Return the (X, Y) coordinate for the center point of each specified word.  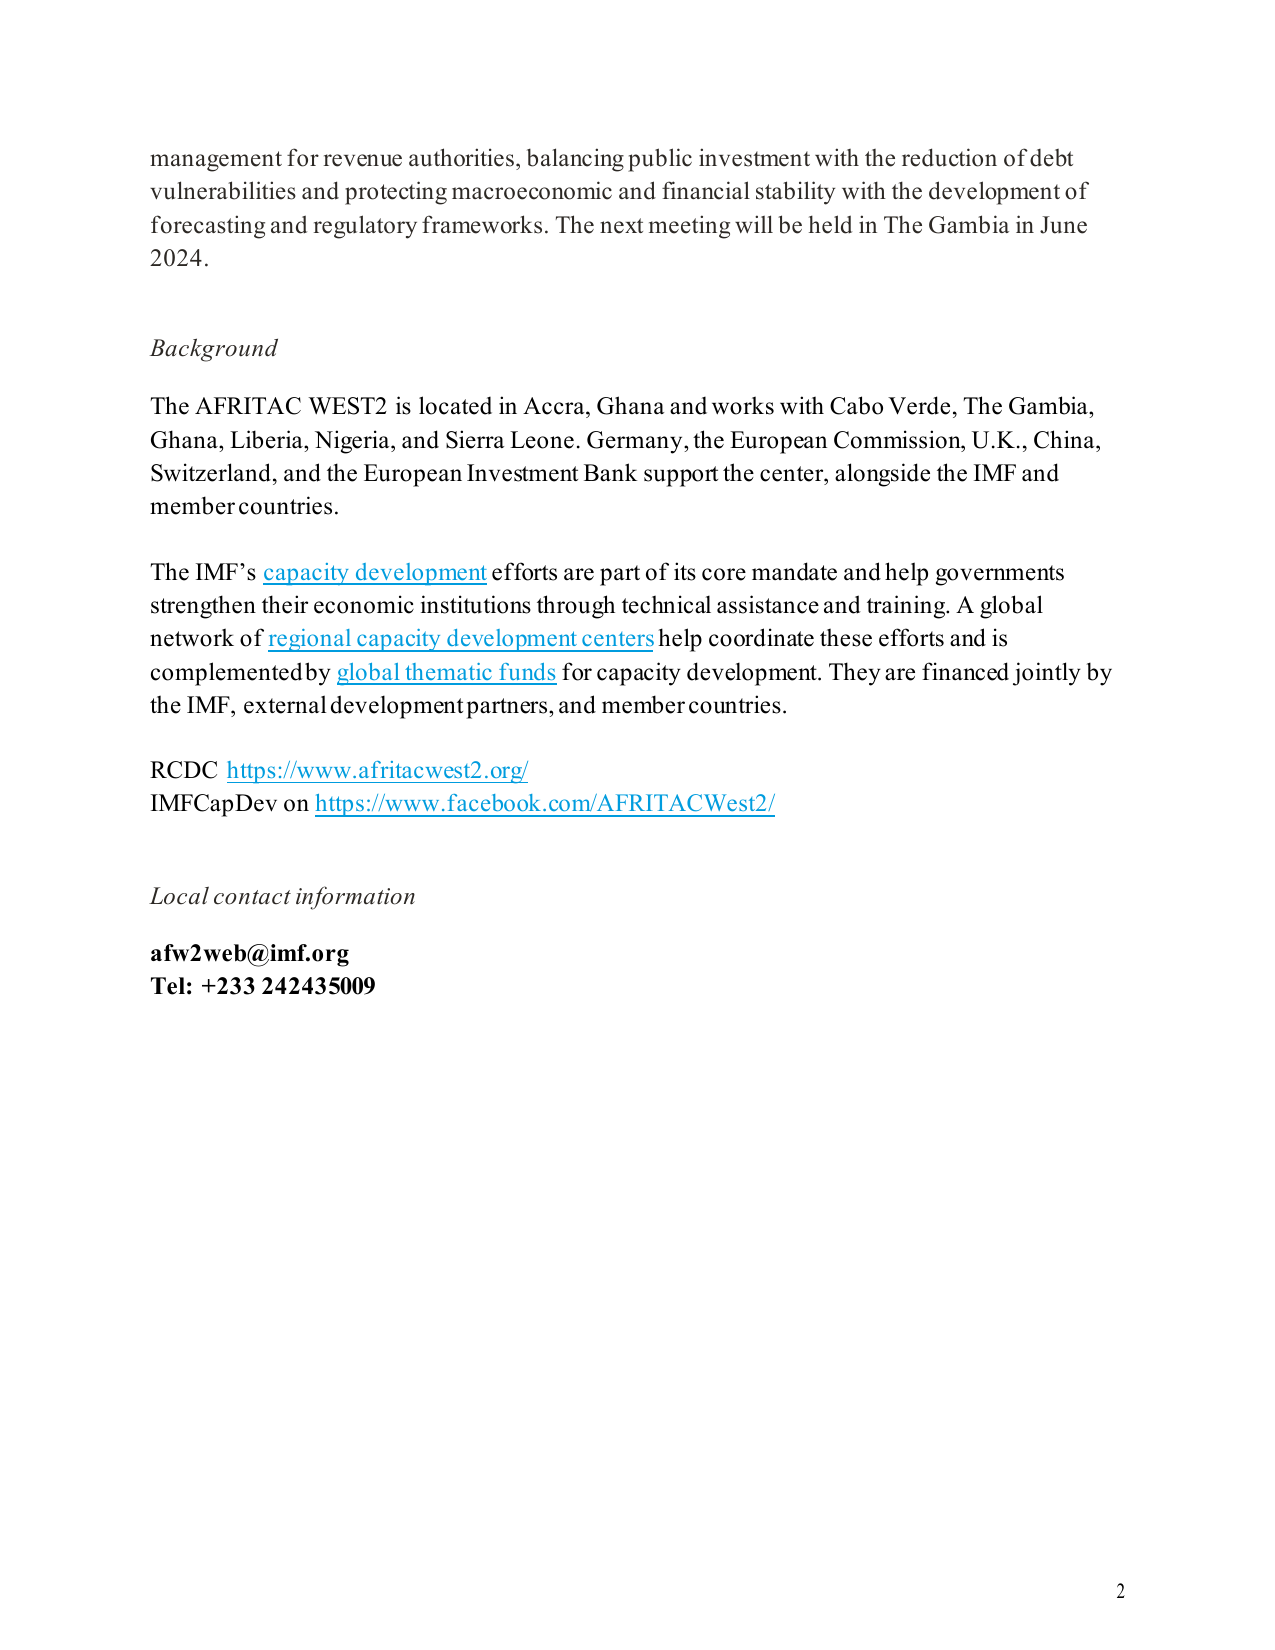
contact (252, 897)
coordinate (761, 637)
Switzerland (211, 472)
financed (965, 671)
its (685, 571)
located (455, 405)
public (660, 160)
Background (213, 350)
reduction (949, 157)
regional (311, 640)
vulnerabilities (223, 190)
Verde (919, 405)
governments (1000, 575)
